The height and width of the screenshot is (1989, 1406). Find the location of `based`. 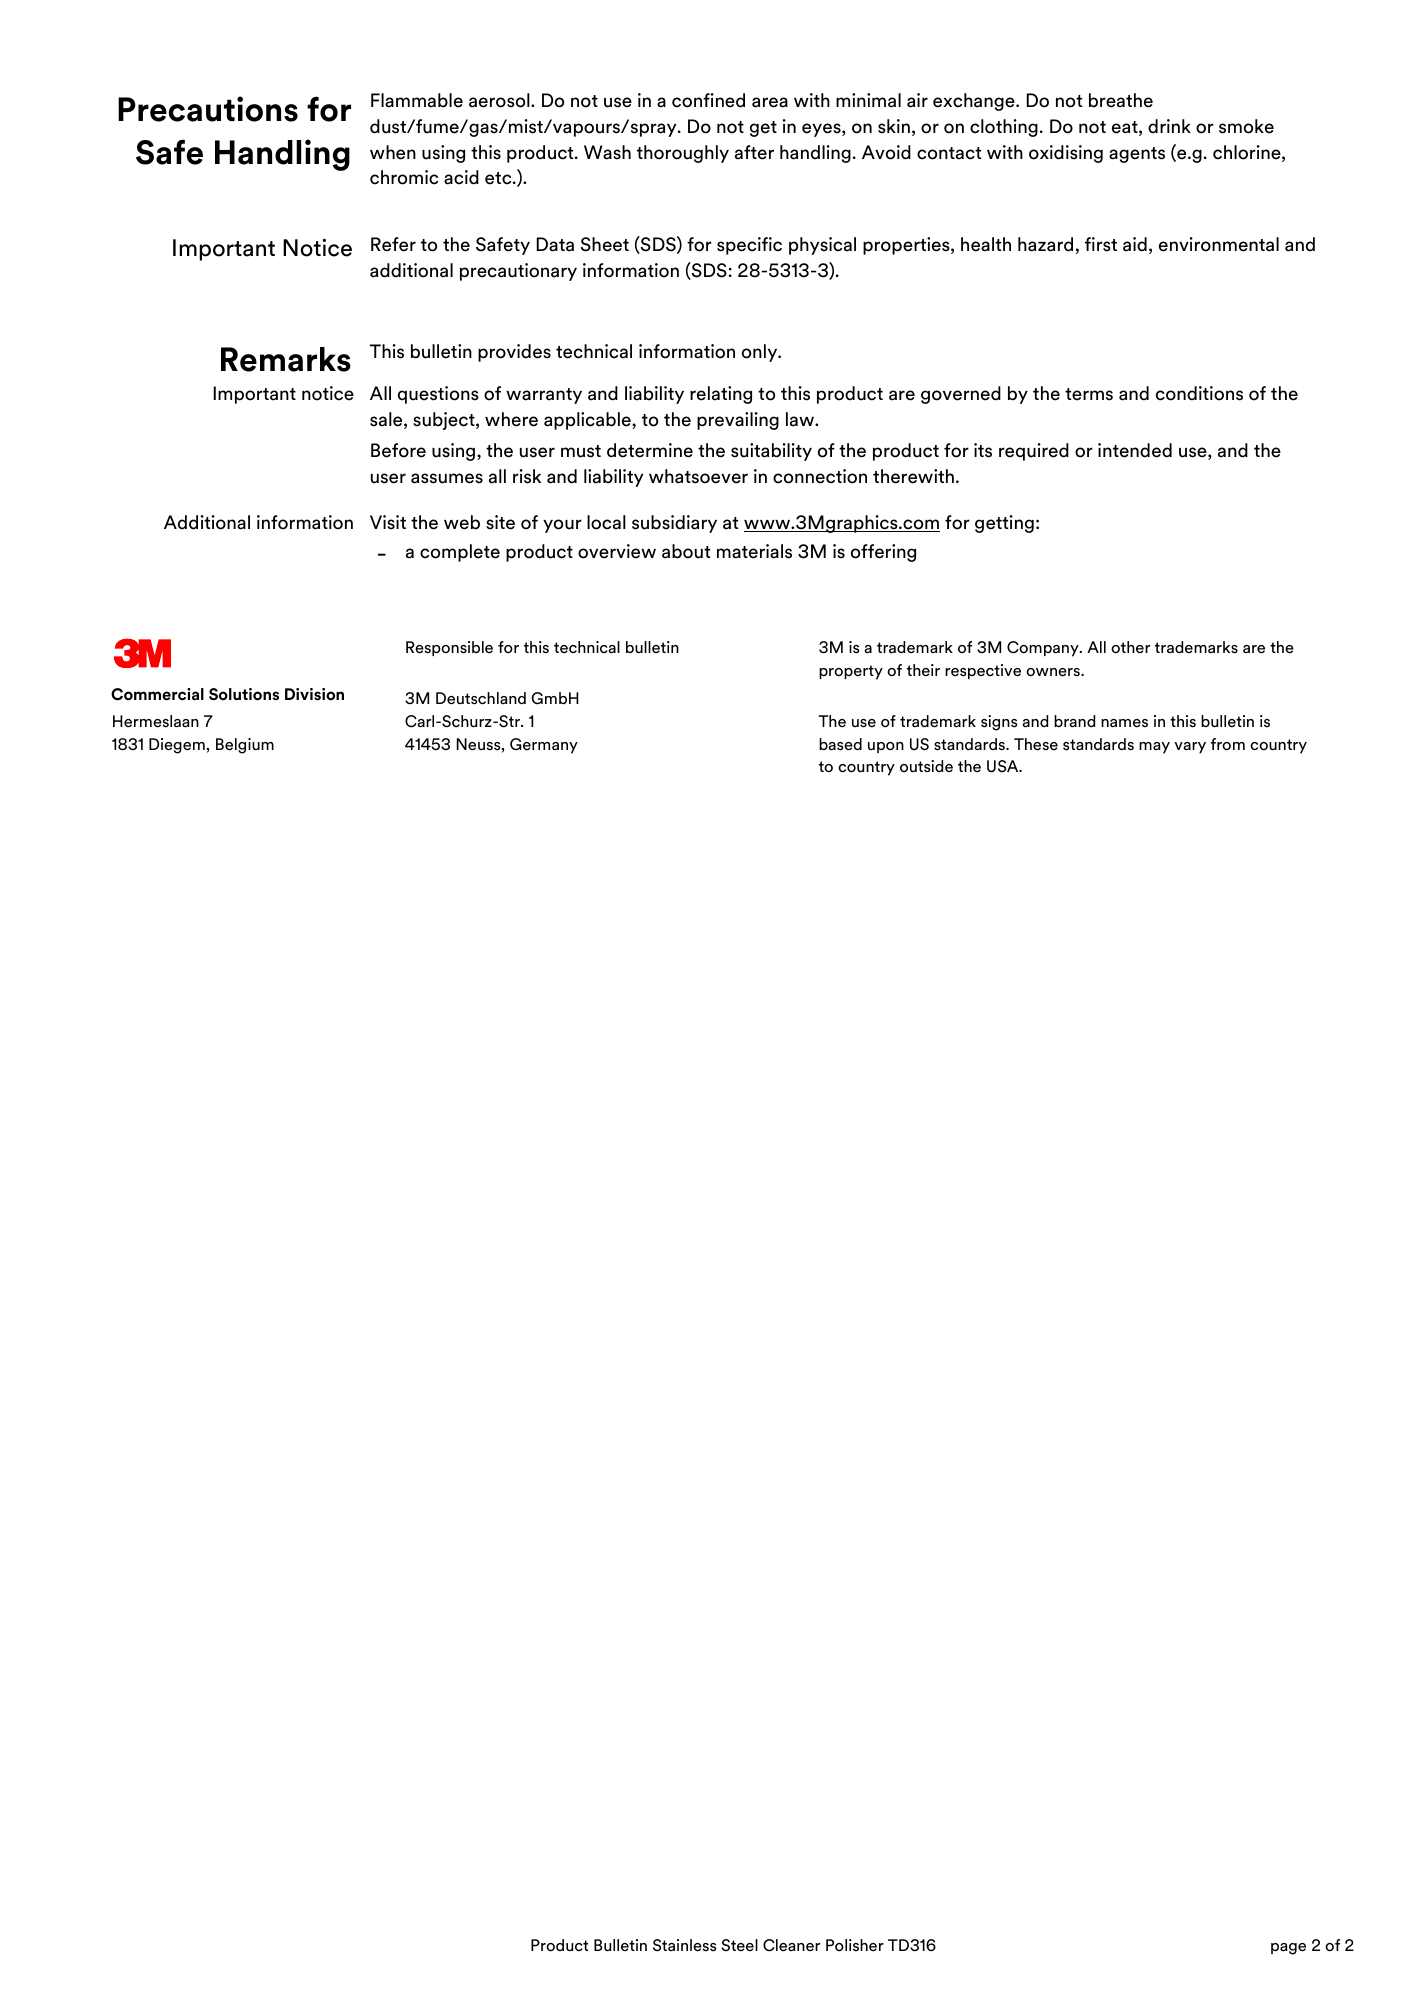

based is located at coordinates (840, 744).
